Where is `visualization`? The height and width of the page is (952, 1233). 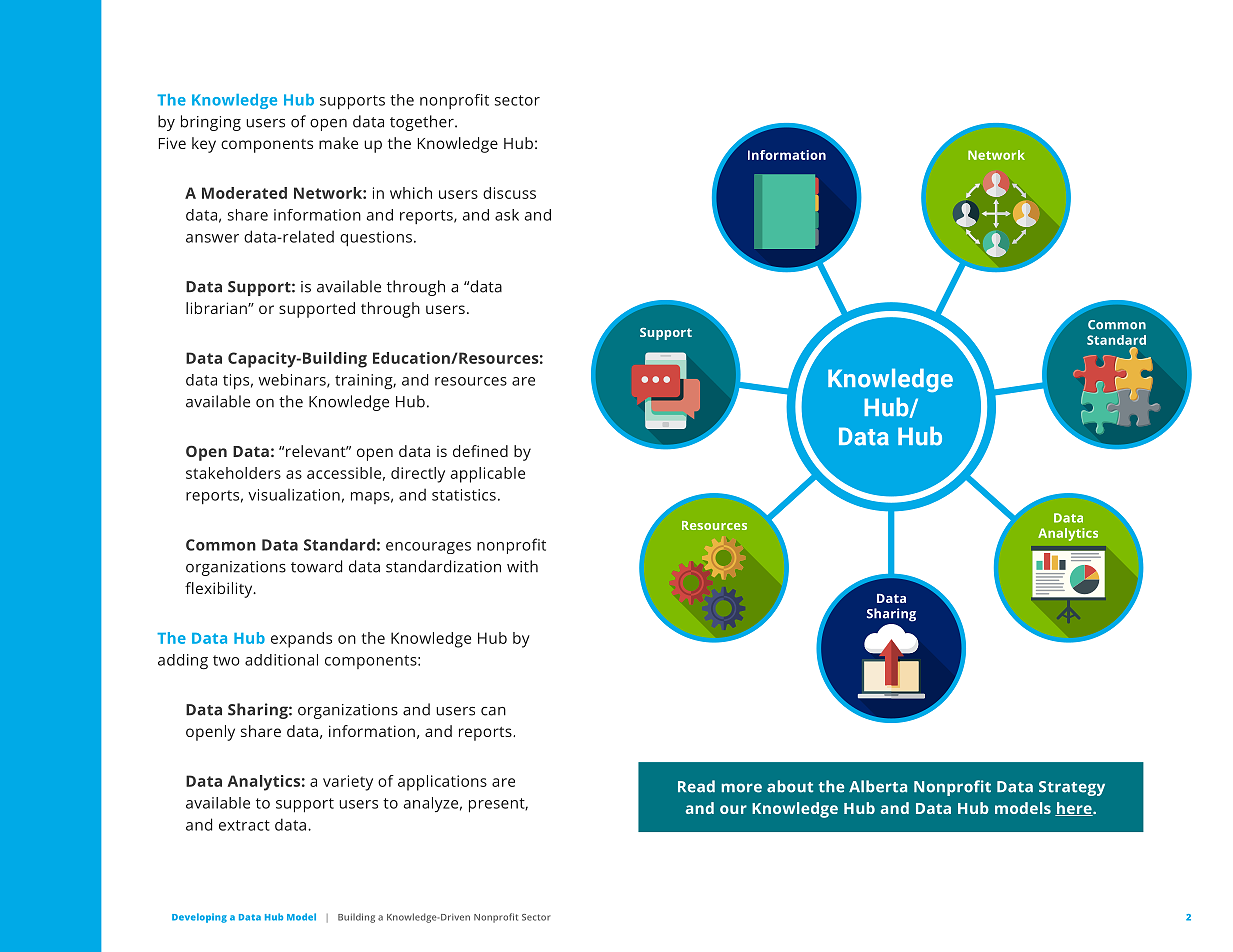 visualization is located at coordinates (294, 495).
